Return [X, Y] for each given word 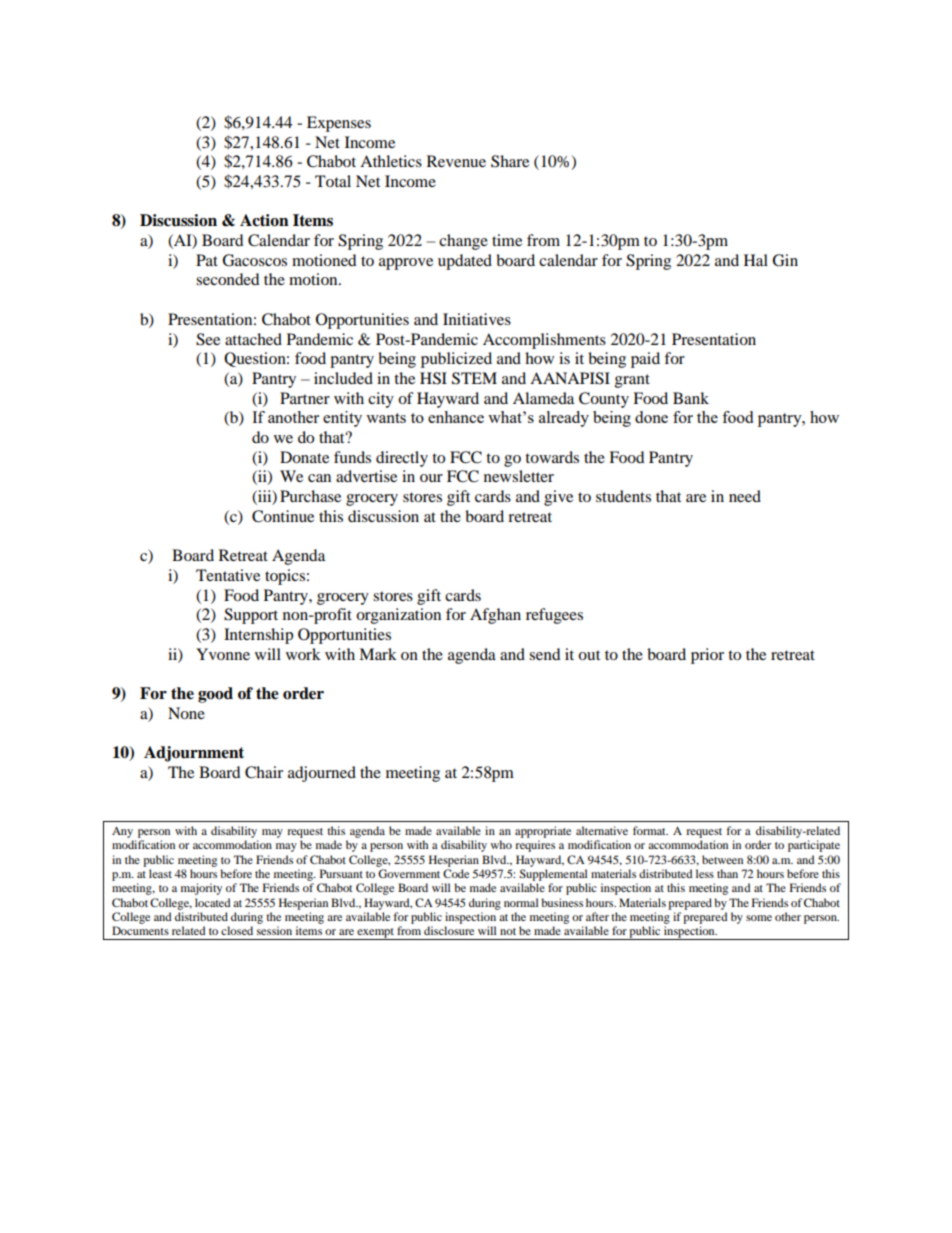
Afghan [495, 616]
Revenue [456, 161]
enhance [456, 417]
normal [521, 902]
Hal [756, 260]
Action [264, 220]
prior [707, 656]
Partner [305, 398]
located [213, 902]
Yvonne [223, 654]
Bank [691, 398]
